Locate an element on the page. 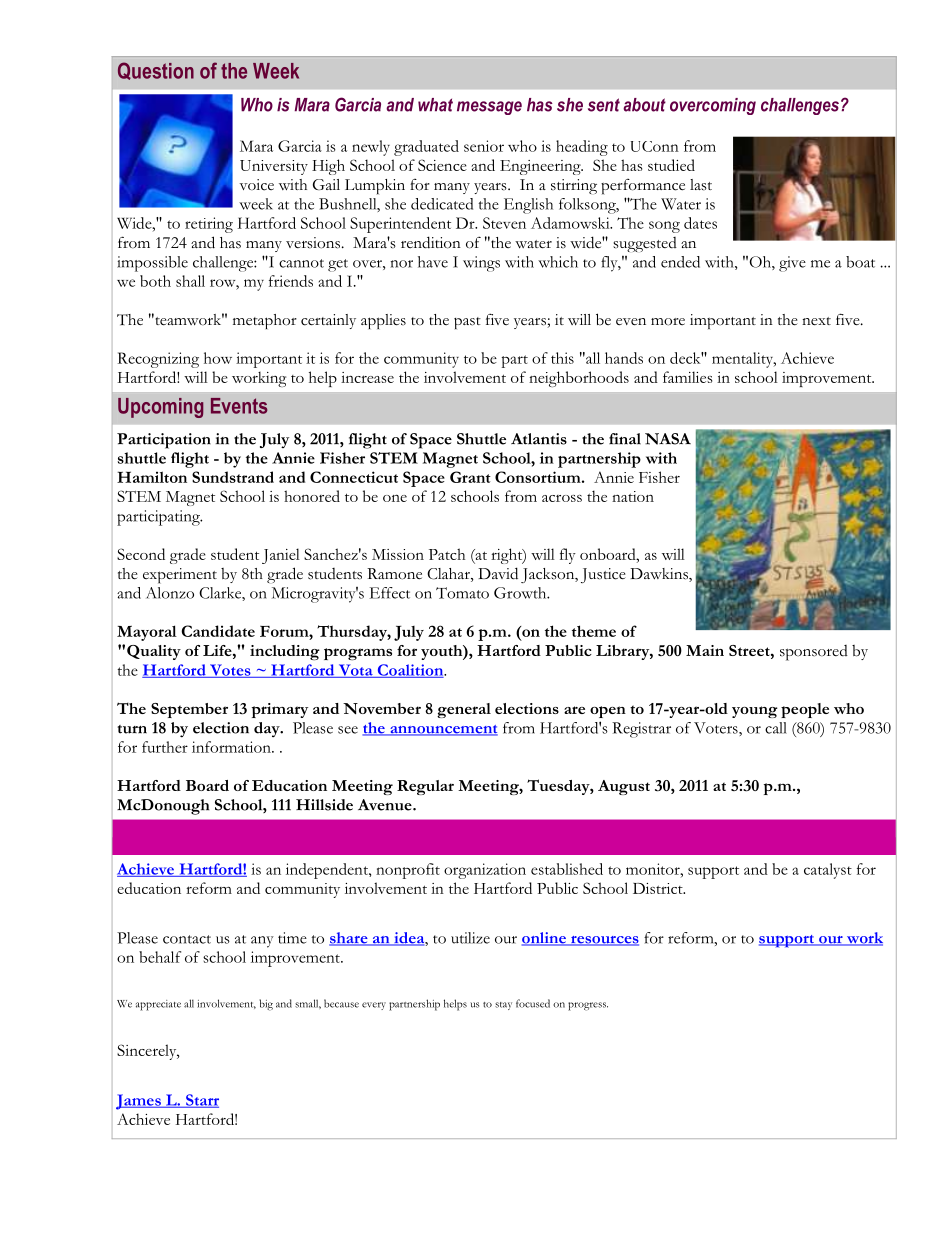 This document has width=952, height=1233. young is located at coordinates (755, 712).
